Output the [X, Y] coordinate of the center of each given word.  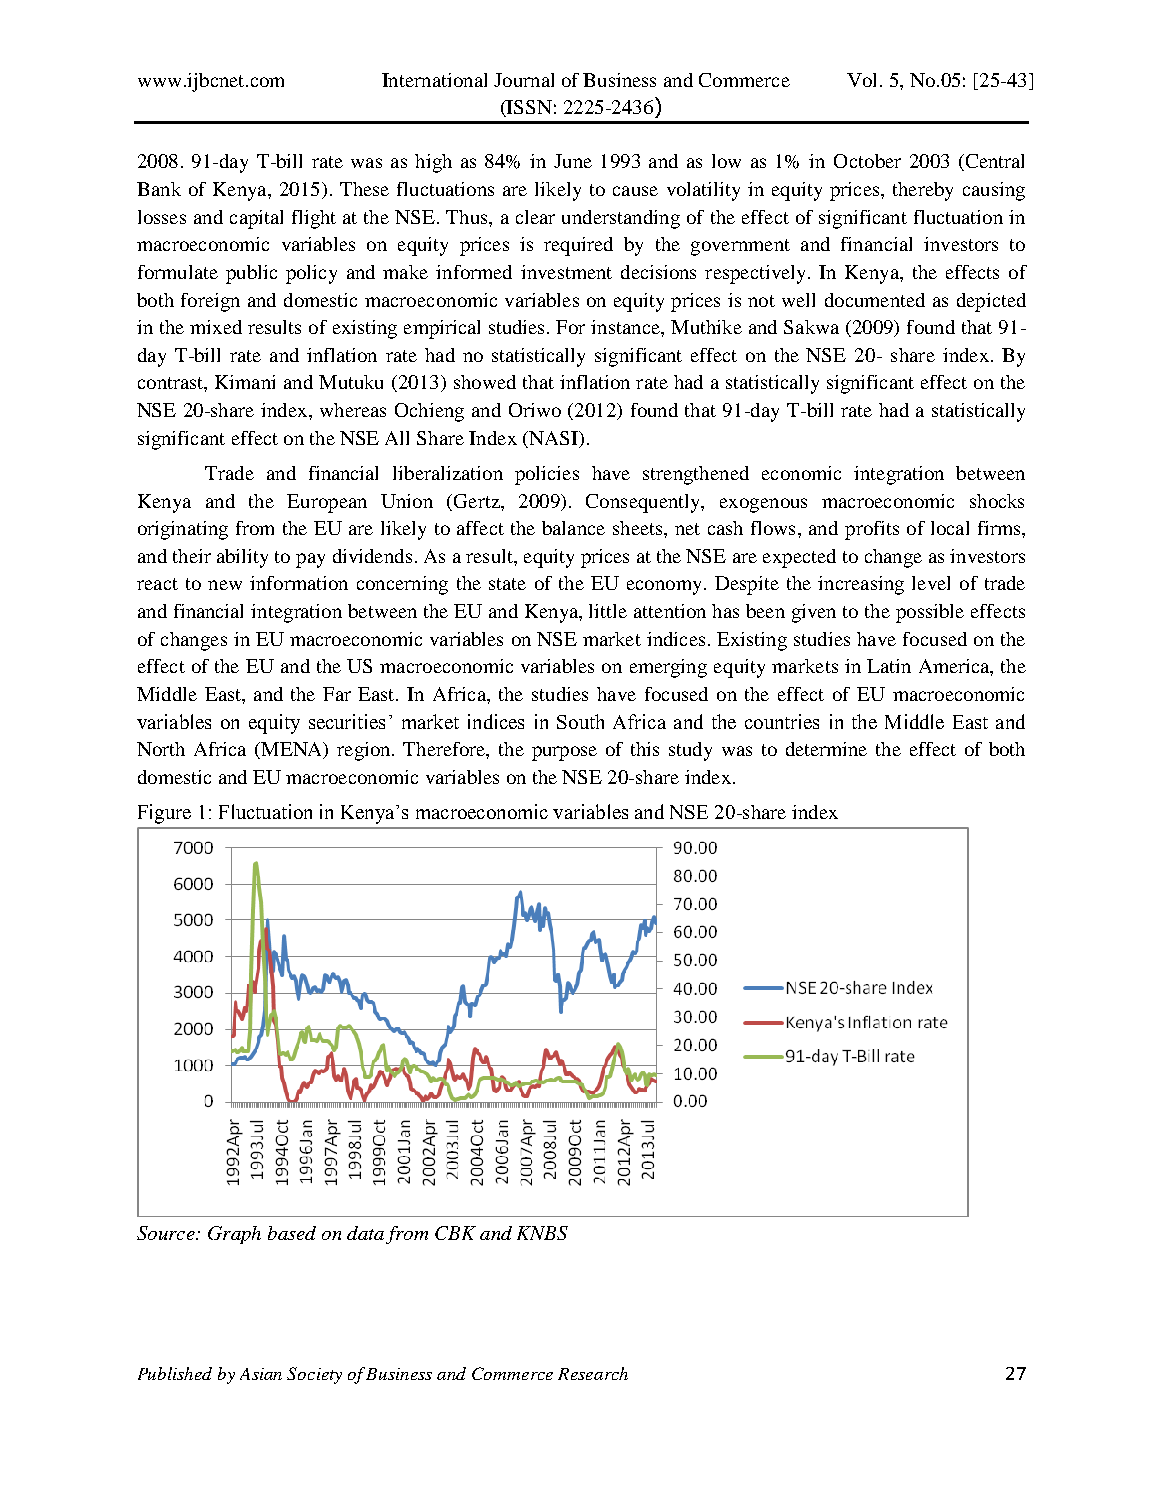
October [867, 161]
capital [256, 219]
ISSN [528, 108]
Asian [261, 1374]
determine [826, 749]
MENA [292, 750]
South [580, 721]
